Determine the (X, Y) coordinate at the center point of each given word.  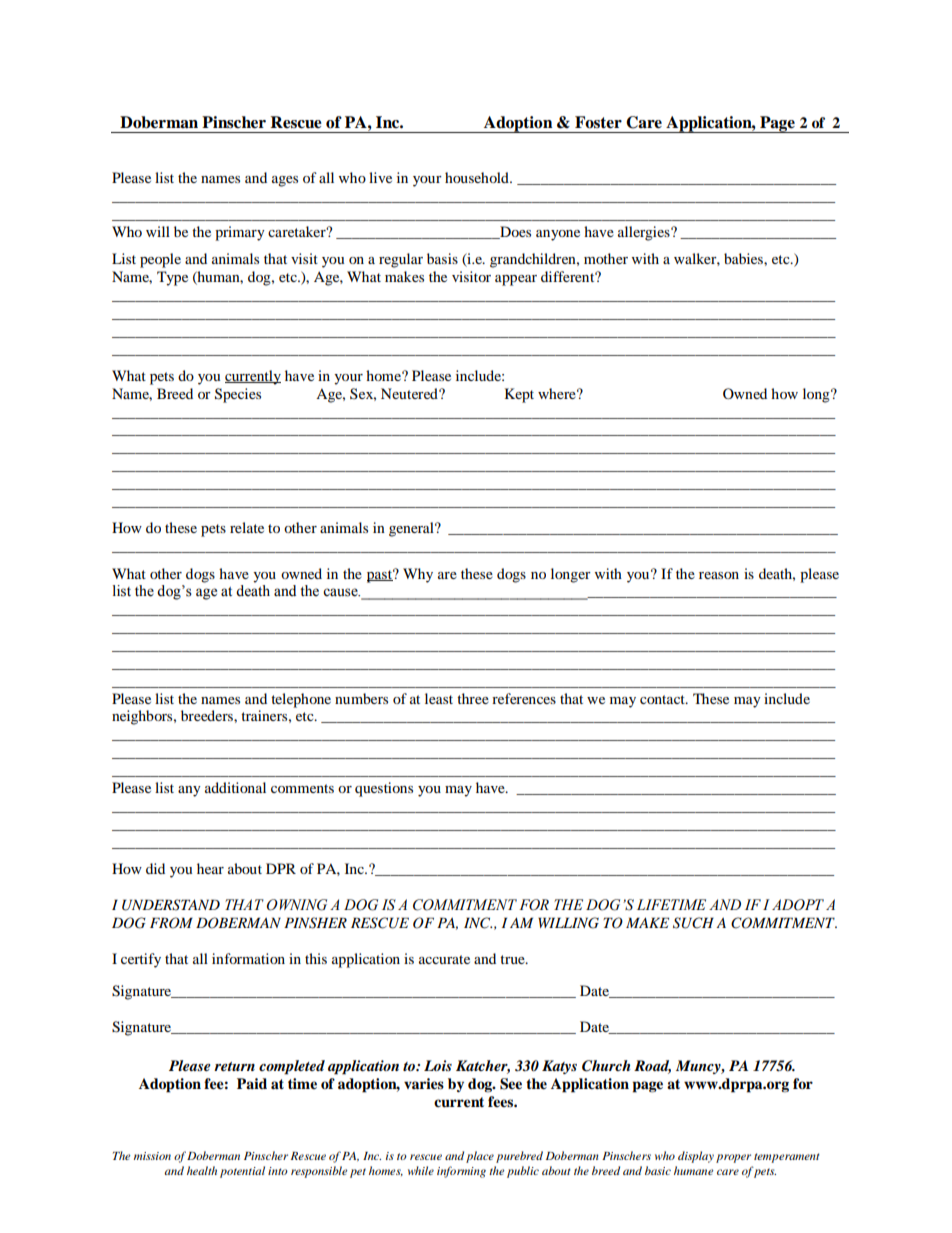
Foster (598, 122)
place (480, 1157)
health (202, 1170)
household (478, 177)
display (696, 1157)
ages (285, 181)
